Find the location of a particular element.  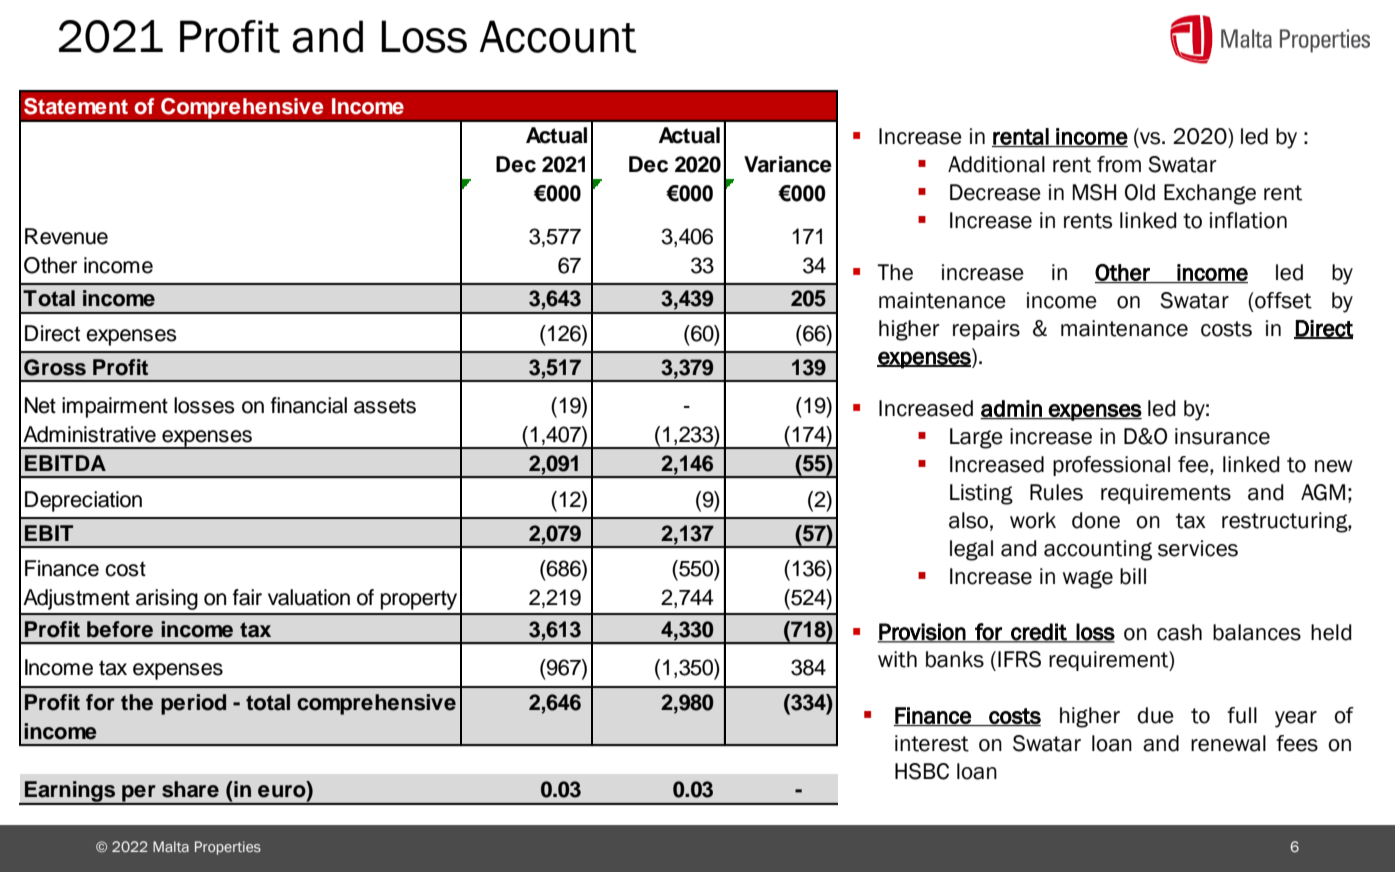

arising is located at coordinates (167, 599).
